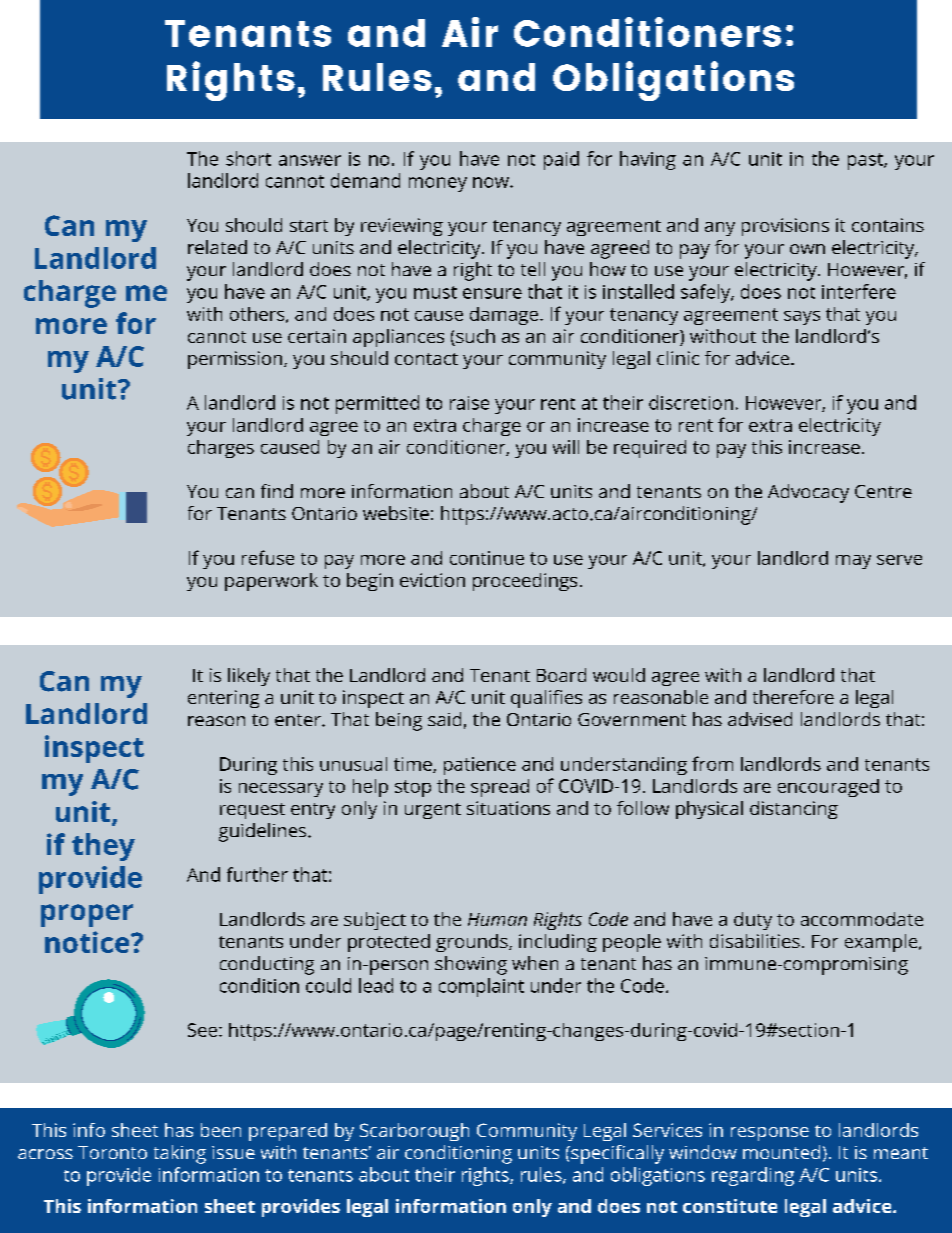  Describe the element at coordinates (180, 1154) in the page. I see `taking` at that location.
